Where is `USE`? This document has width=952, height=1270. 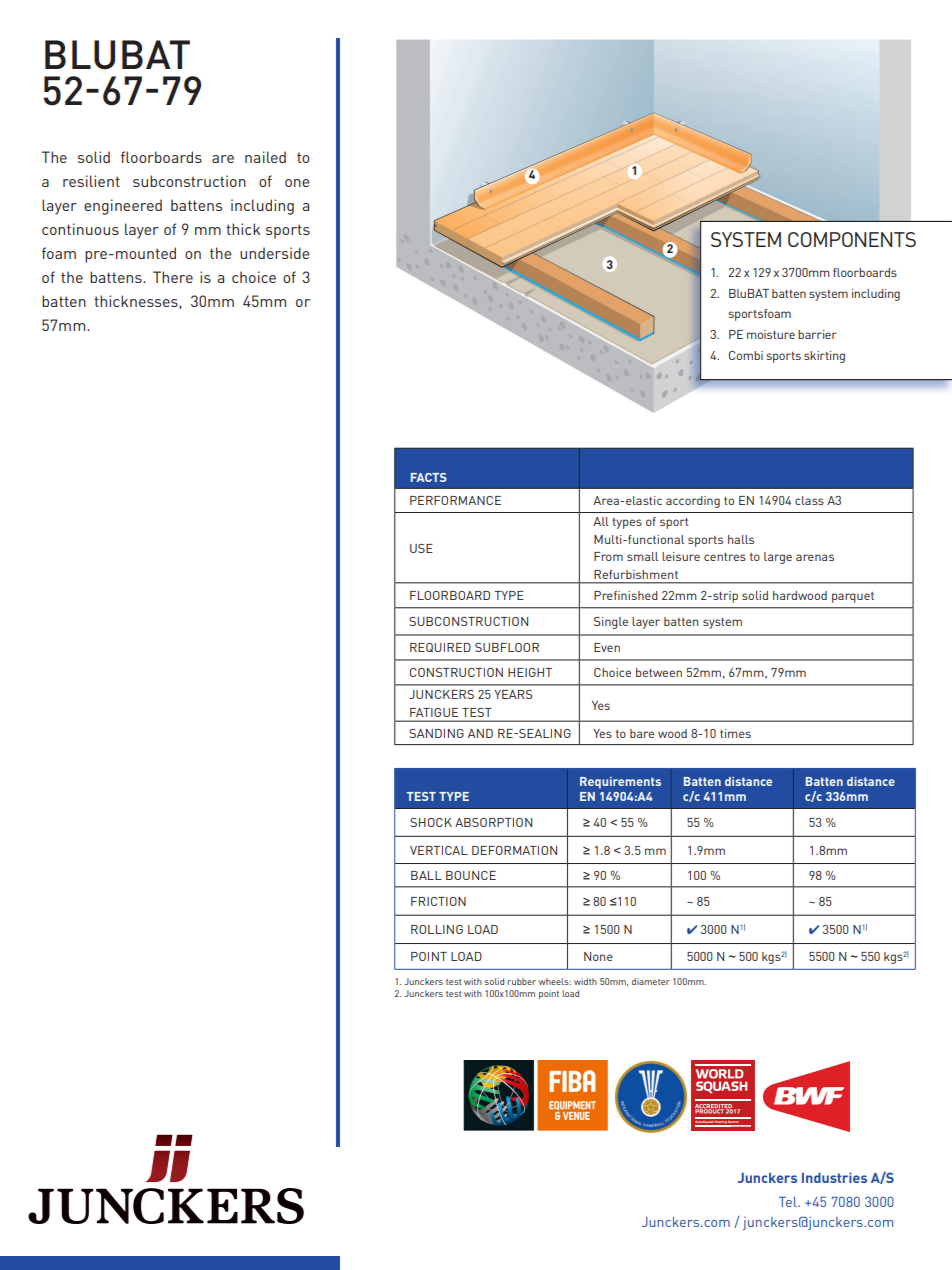 USE is located at coordinates (421, 548).
